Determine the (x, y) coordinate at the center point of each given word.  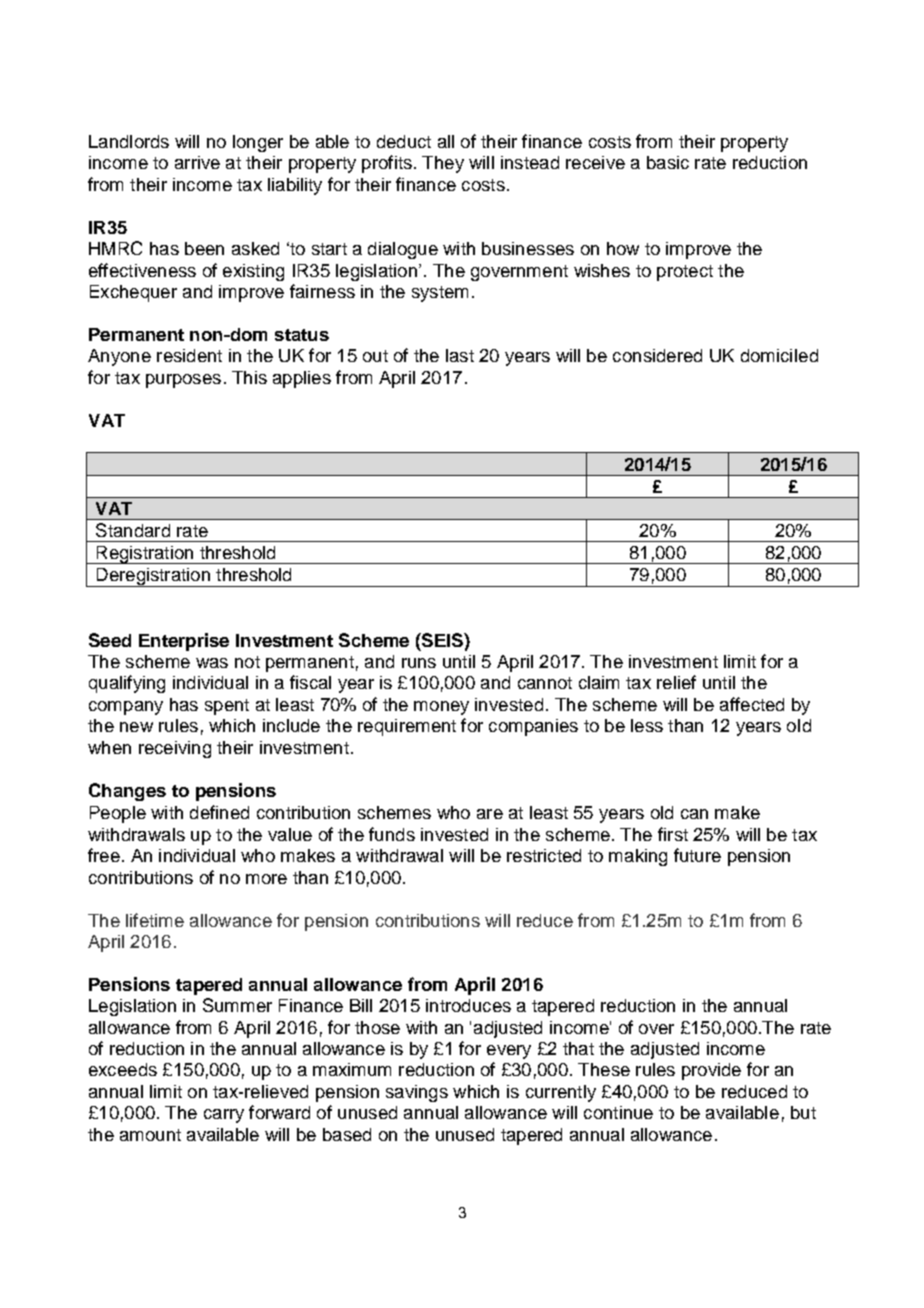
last (460, 355)
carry (224, 1116)
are (490, 814)
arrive (197, 162)
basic (668, 162)
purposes (183, 381)
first (673, 834)
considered (657, 355)
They (443, 164)
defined (219, 812)
